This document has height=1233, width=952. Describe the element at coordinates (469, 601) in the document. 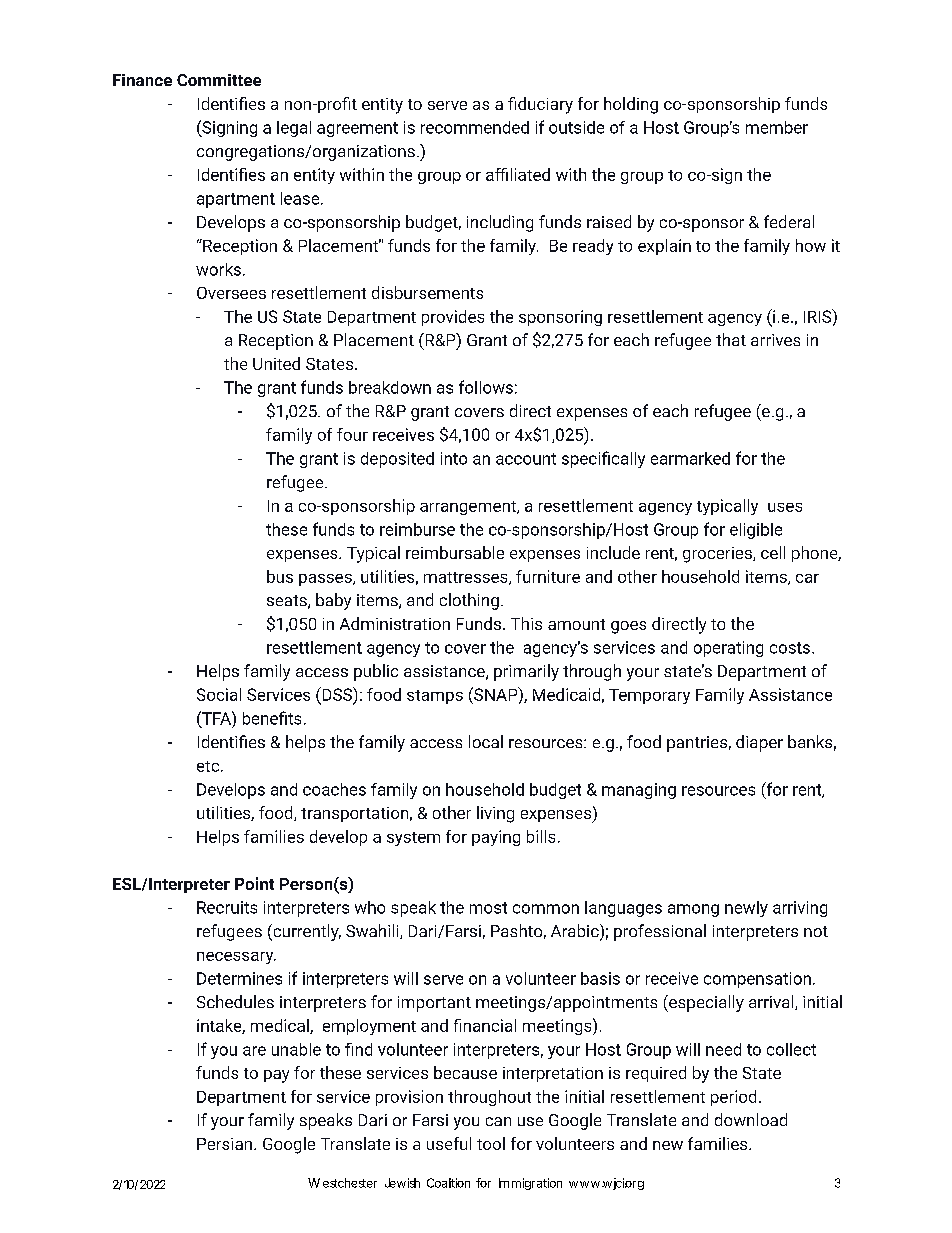

I see `clothing` at that location.
